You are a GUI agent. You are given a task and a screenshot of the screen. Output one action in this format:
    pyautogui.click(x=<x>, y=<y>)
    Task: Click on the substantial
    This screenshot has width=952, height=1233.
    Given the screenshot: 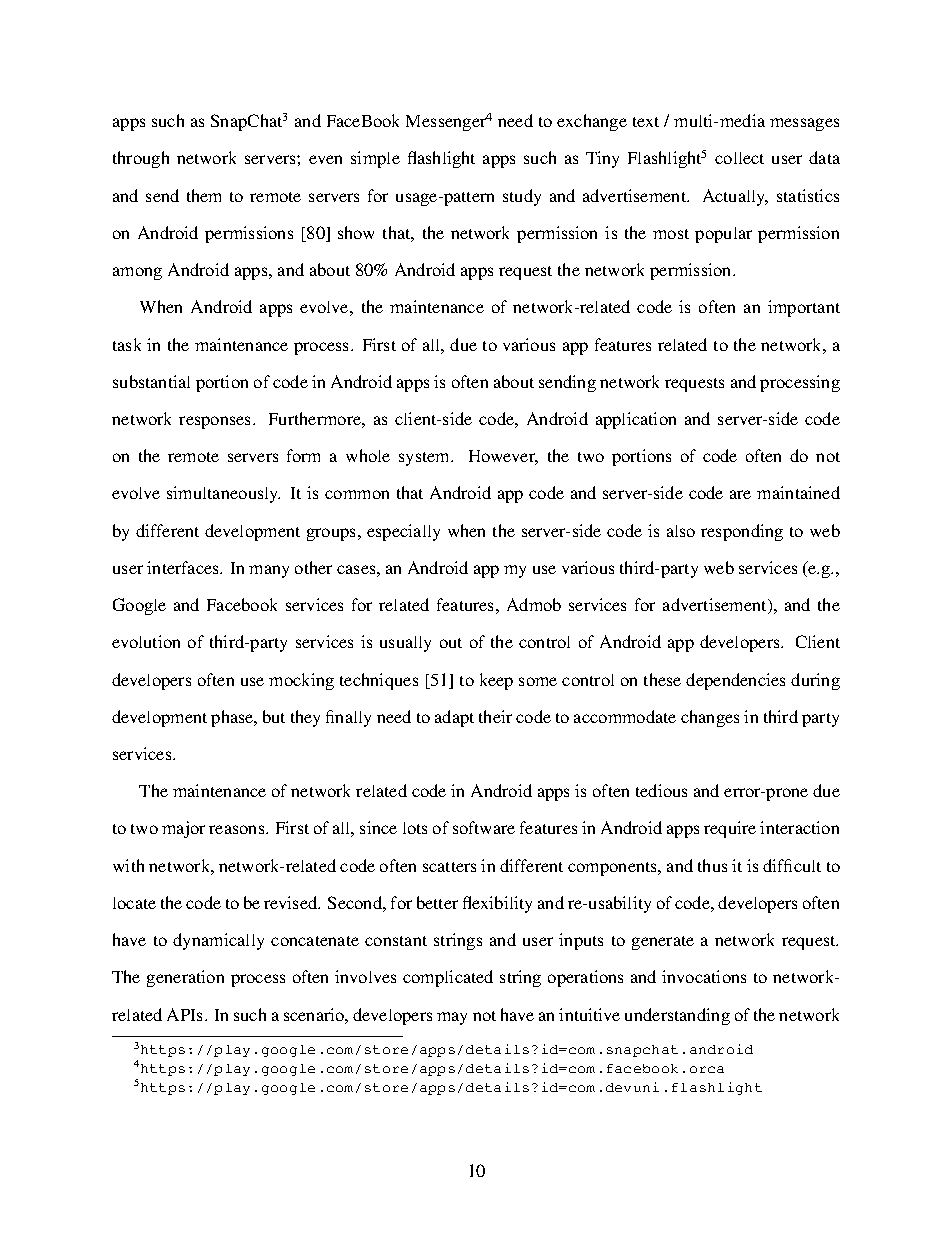 What is the action you would take?
    pyautogui.click(x=151, y=381)
